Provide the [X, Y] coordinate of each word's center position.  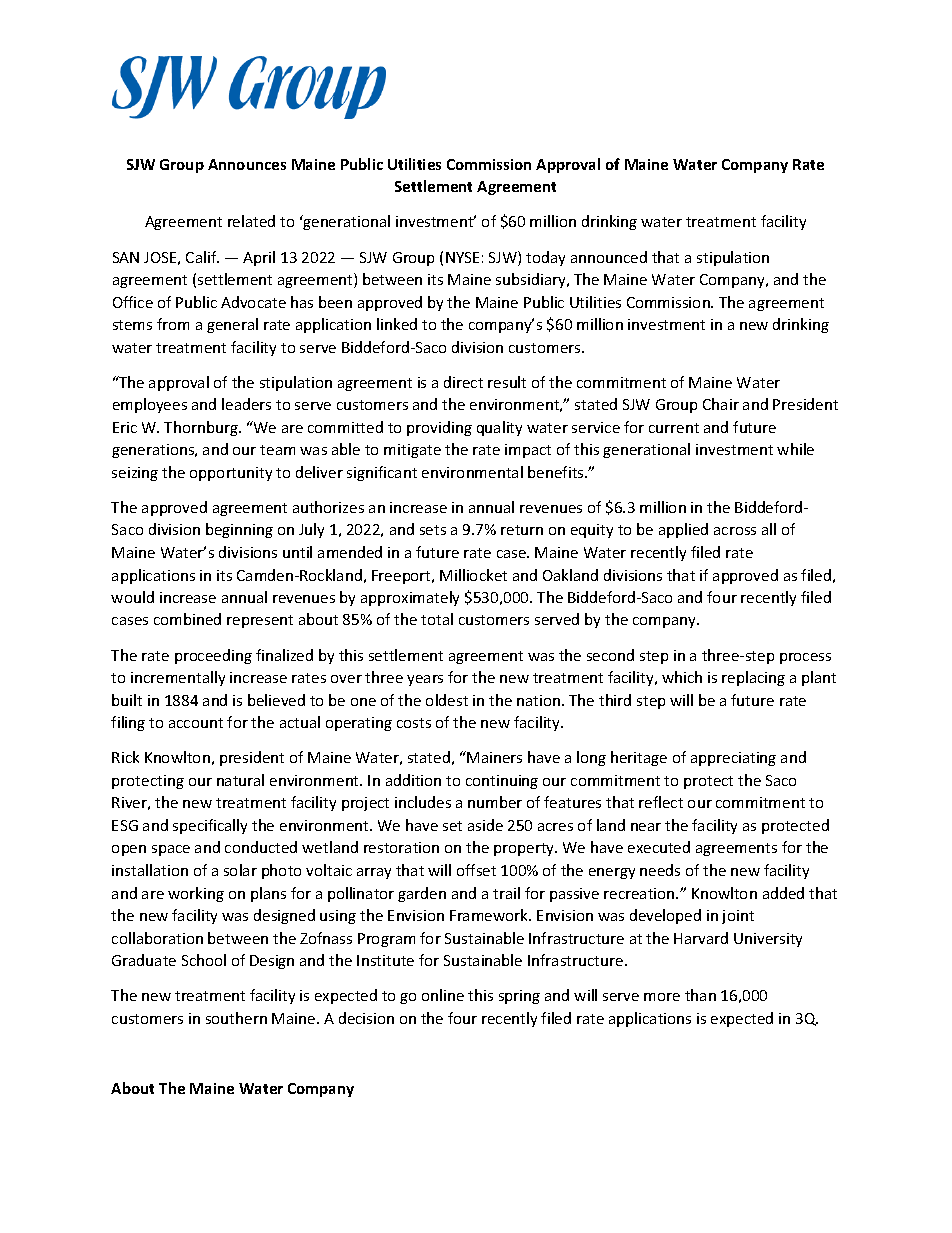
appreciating [733, 759]
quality [499, 428]
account [196, 723]
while [795, 449]
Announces [247, 164]
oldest [447, 700]
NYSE [462, 257]
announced [609, 257]
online [443, 995]
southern [236, 1018]
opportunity [231, 474]
